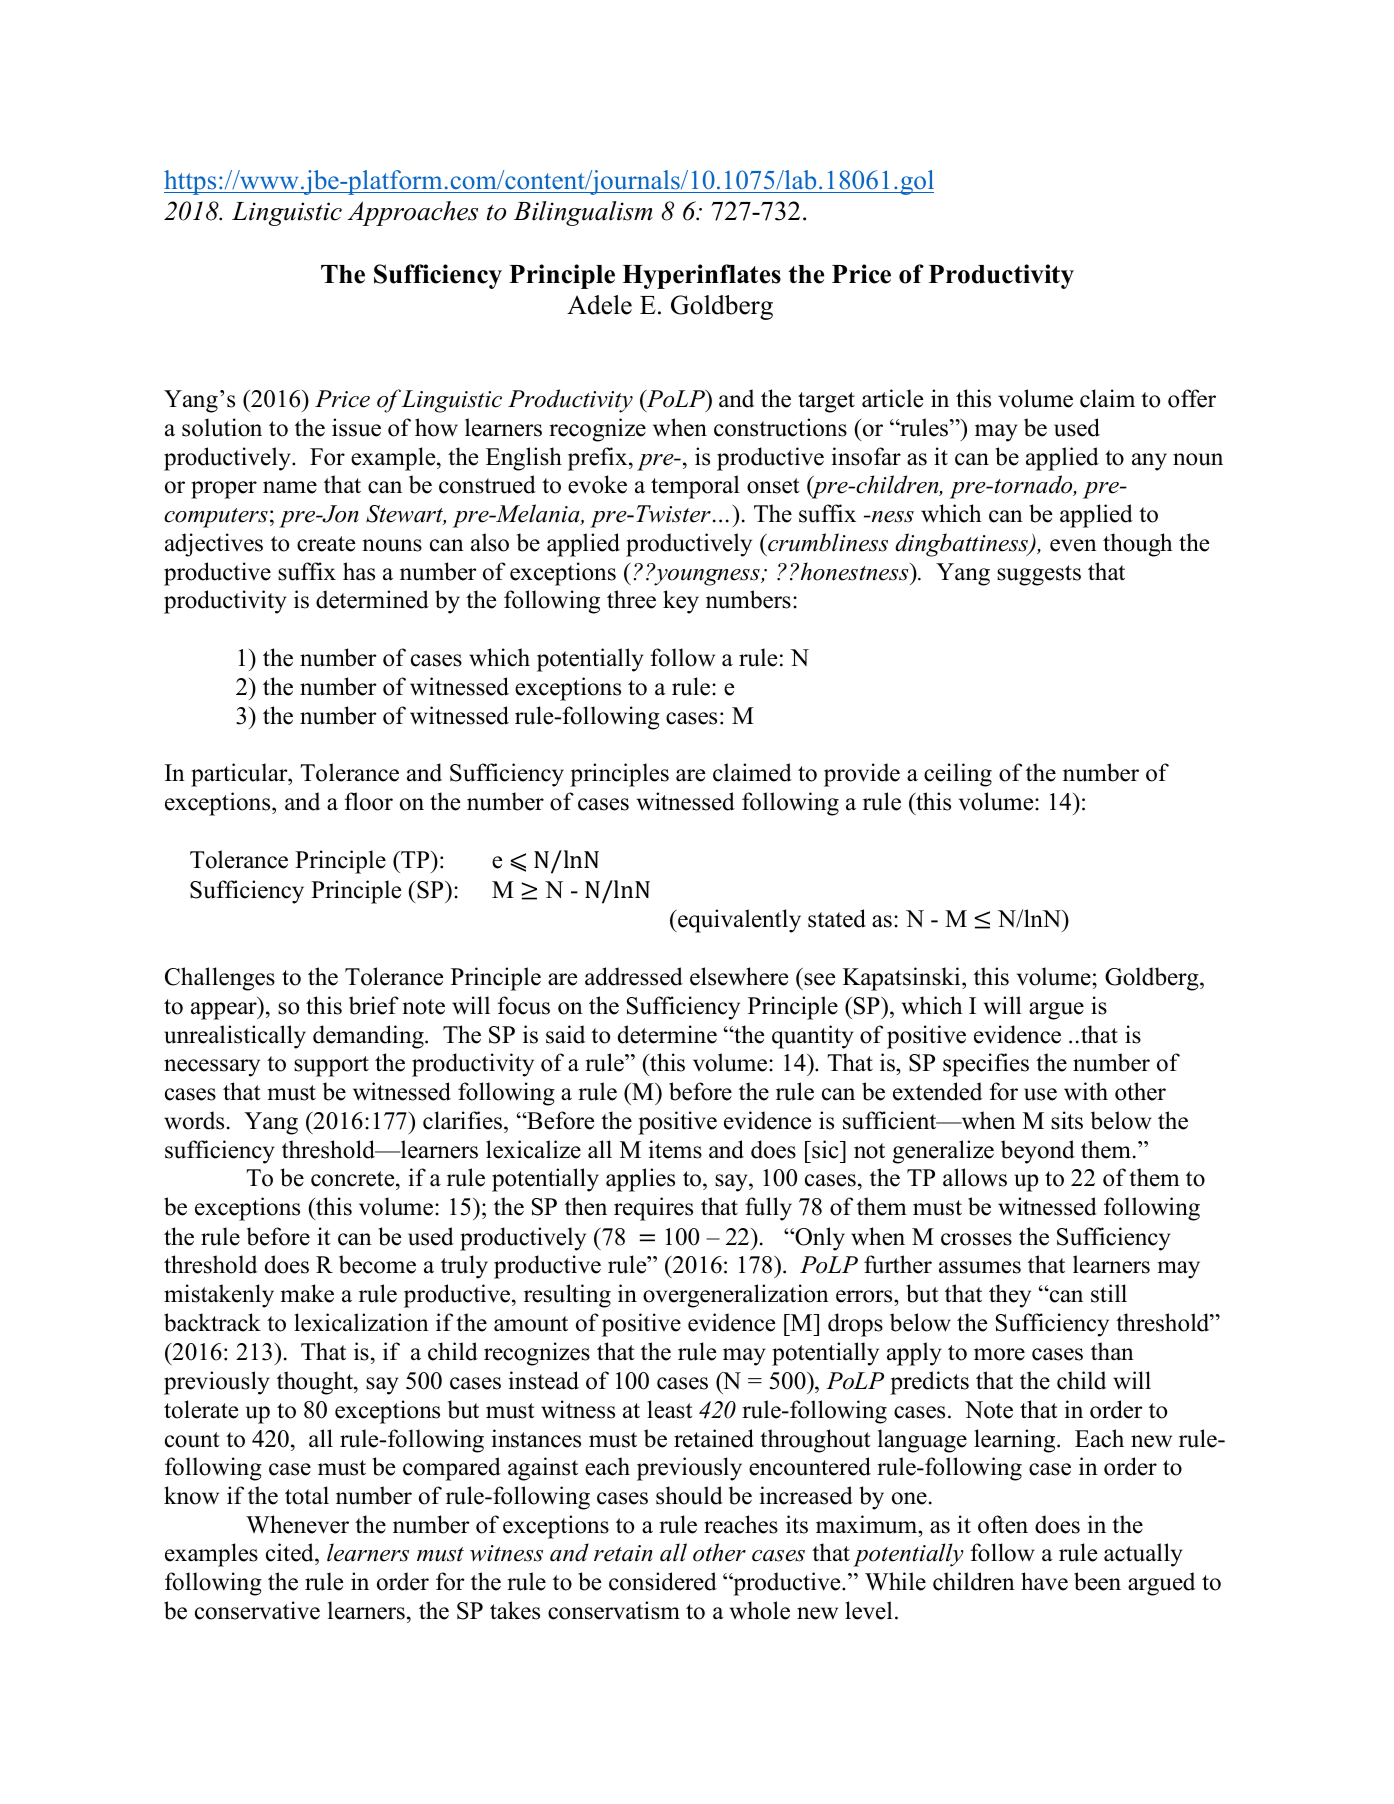  Describe the element at coordinates (291, 1554) in the screenshot. I see `cited` at that location.
